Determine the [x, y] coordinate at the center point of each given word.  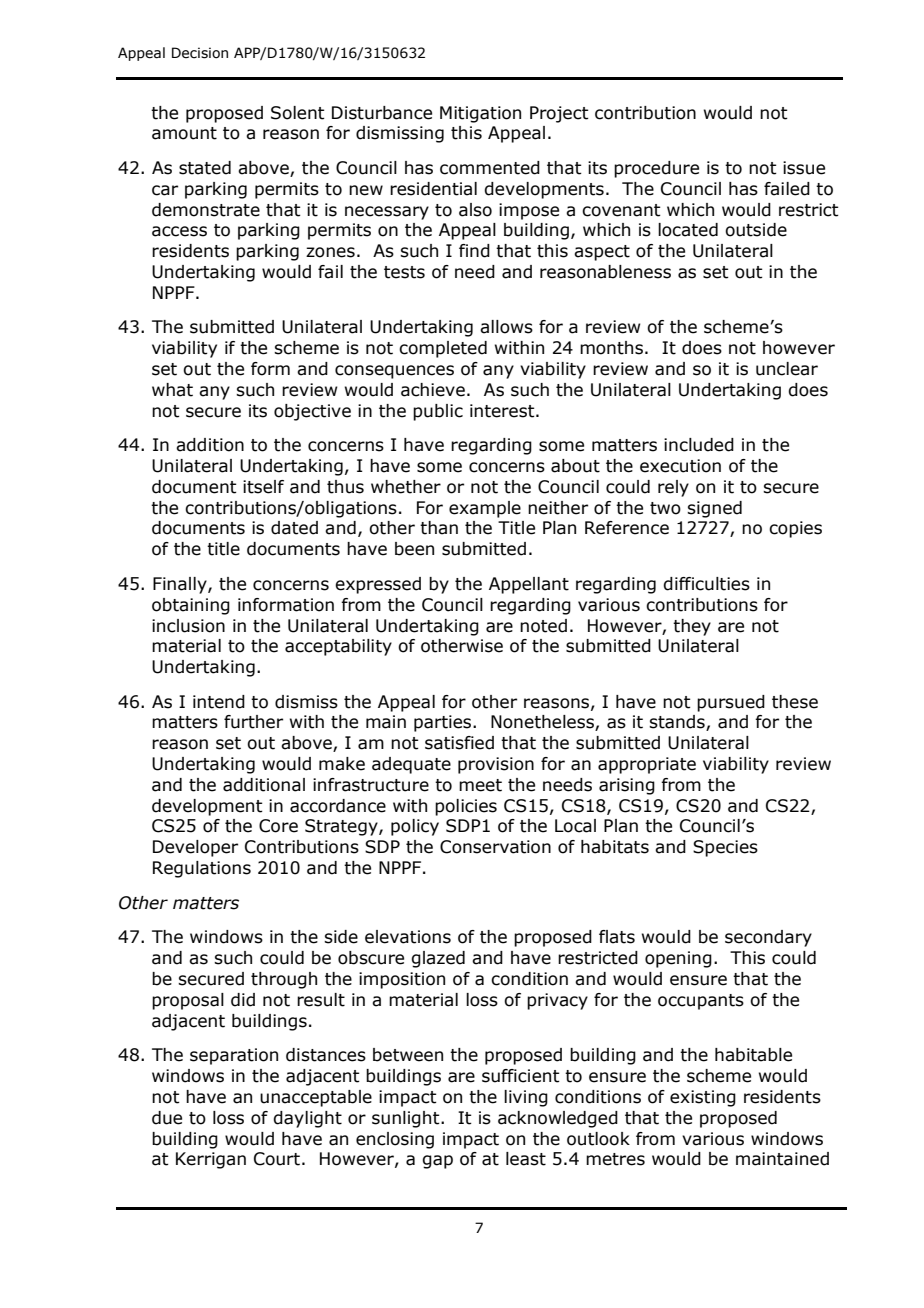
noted [543, 626]
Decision [200, 53]
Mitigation [480, 114]
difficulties [706, 584]
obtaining [191, 606]
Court [277, 1159]
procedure [656, 169]
